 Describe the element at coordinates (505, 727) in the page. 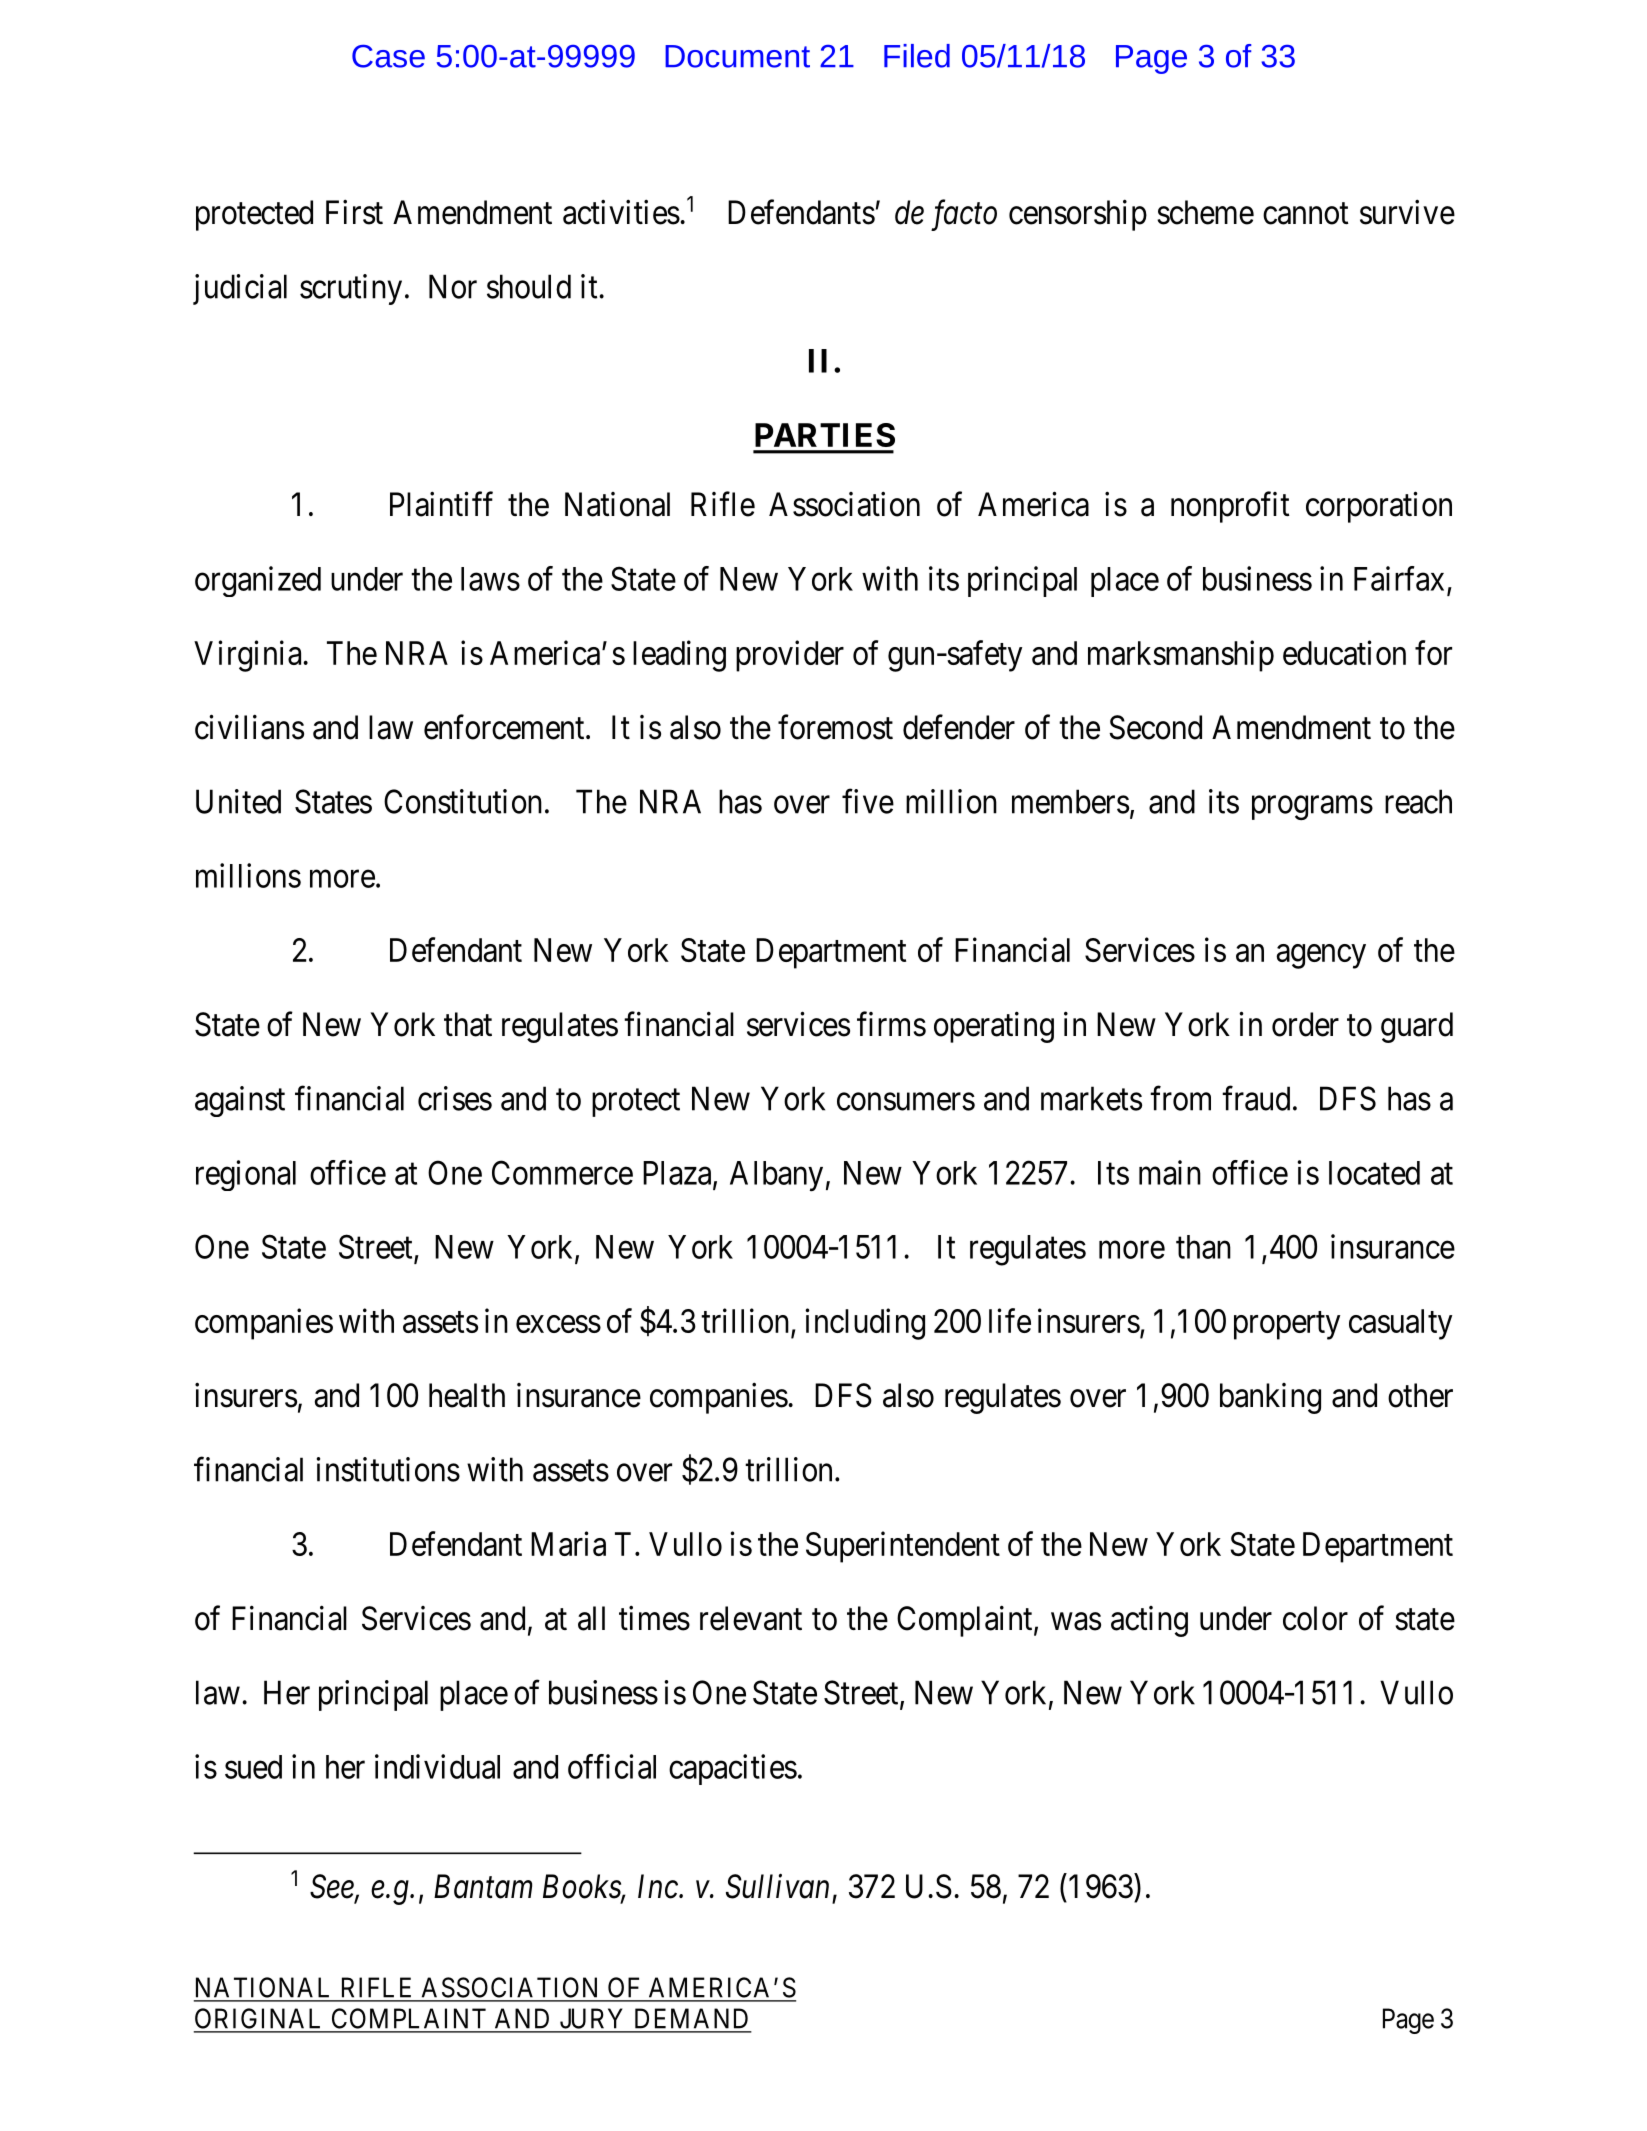

I see `enforcement` at that location.
